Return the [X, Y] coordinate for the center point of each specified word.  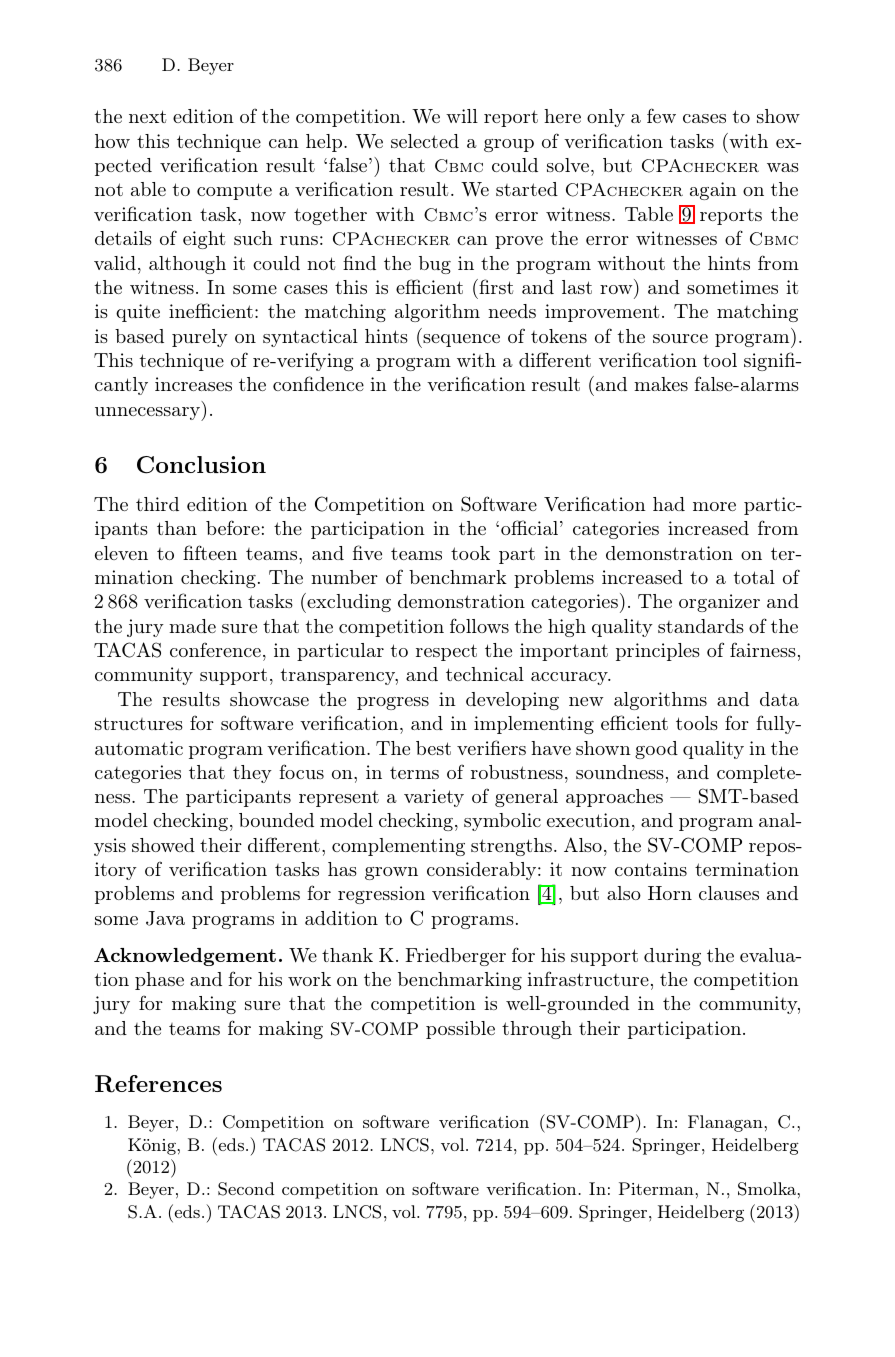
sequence [460, 341]
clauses [729, 893]
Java [165, 918]
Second [246, 1189]
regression [381, 895]
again [713, 191]
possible [460, 1030]
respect [446, 652]
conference [215, 649]
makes [661, 384]
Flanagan [726, 1123]
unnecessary [148, 414]
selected [425, 141]
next [147, 116]
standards [701, 626]
